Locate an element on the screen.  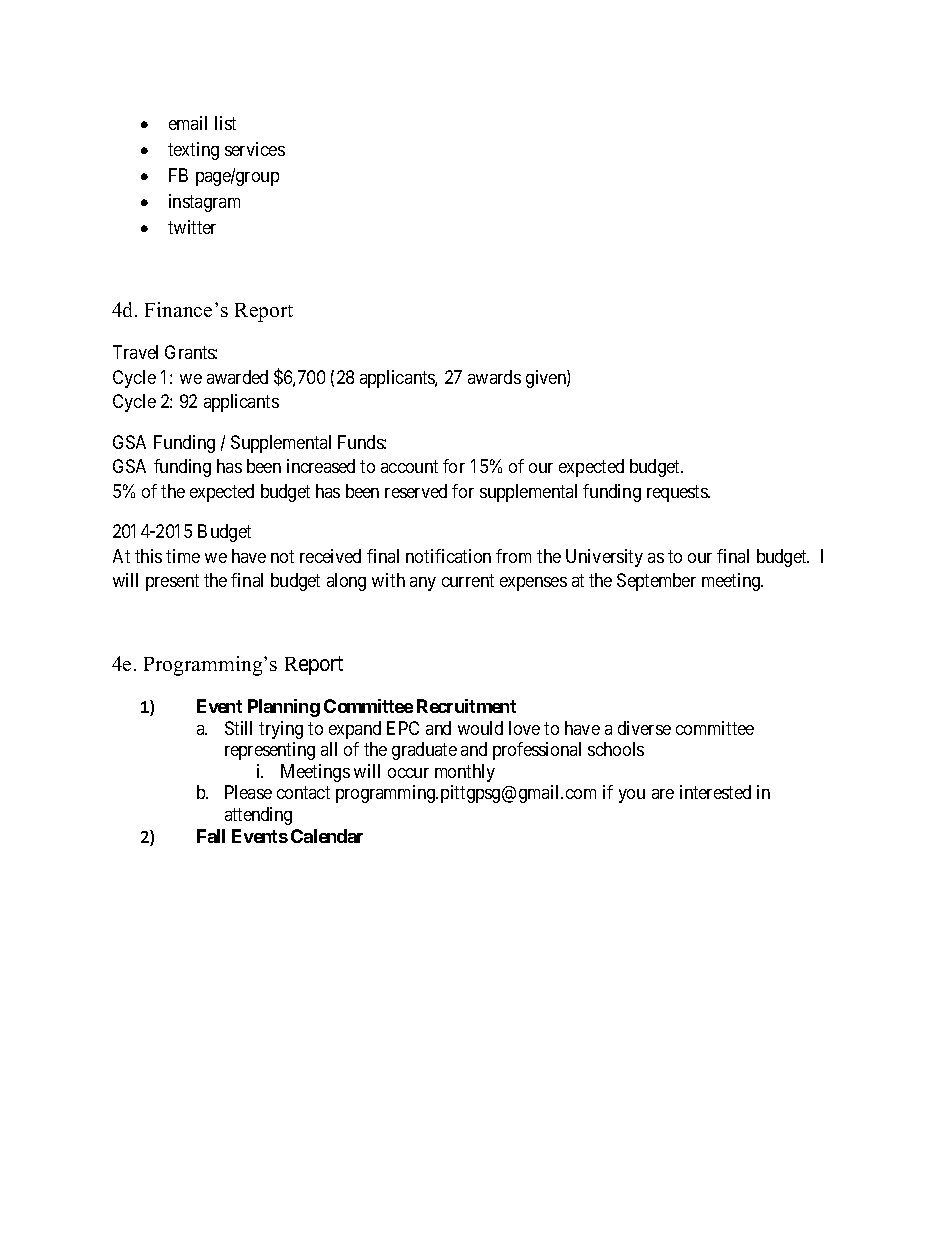
services is located at coordinates (255, 149).
